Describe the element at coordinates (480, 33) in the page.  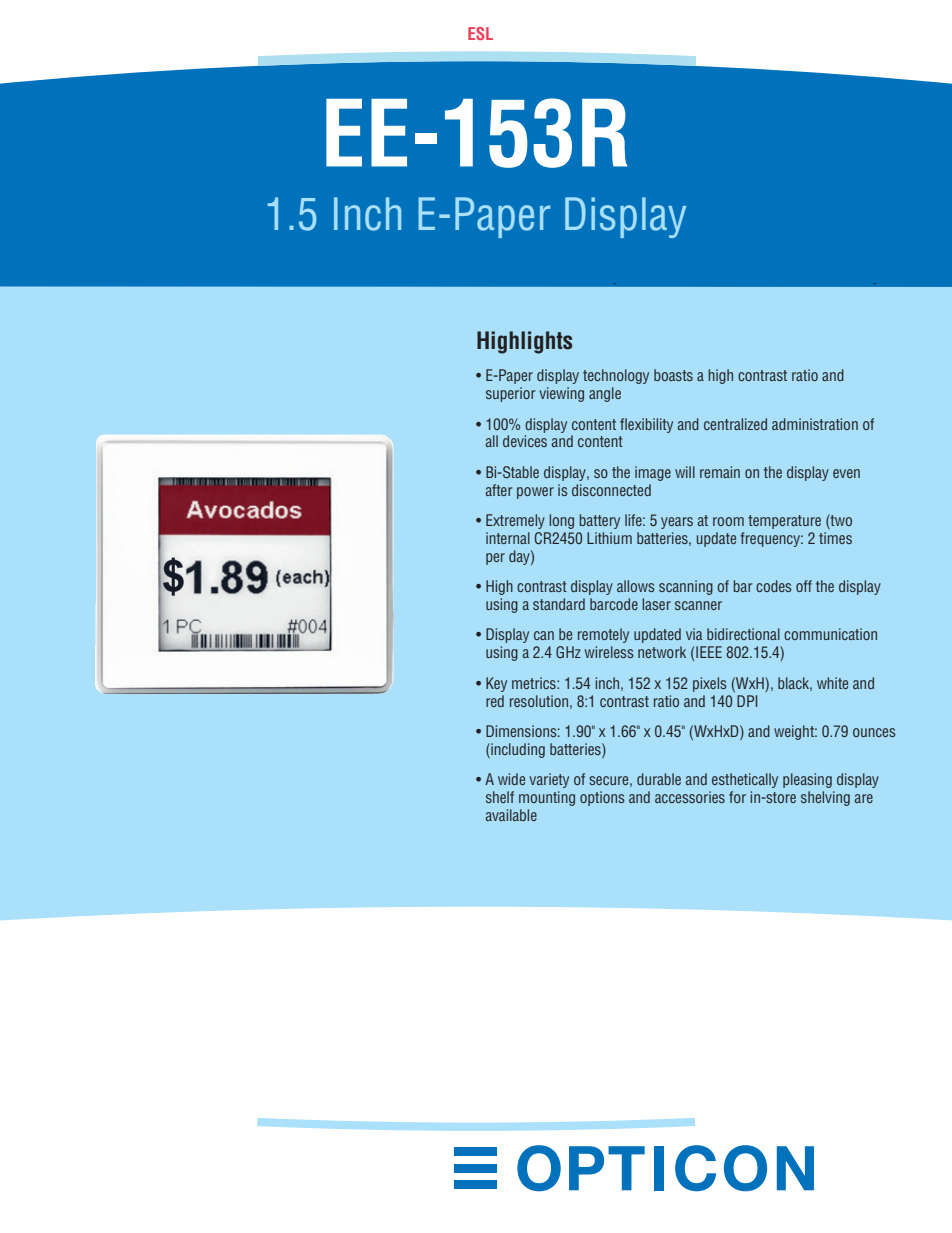
I see `ESL` at that location.
